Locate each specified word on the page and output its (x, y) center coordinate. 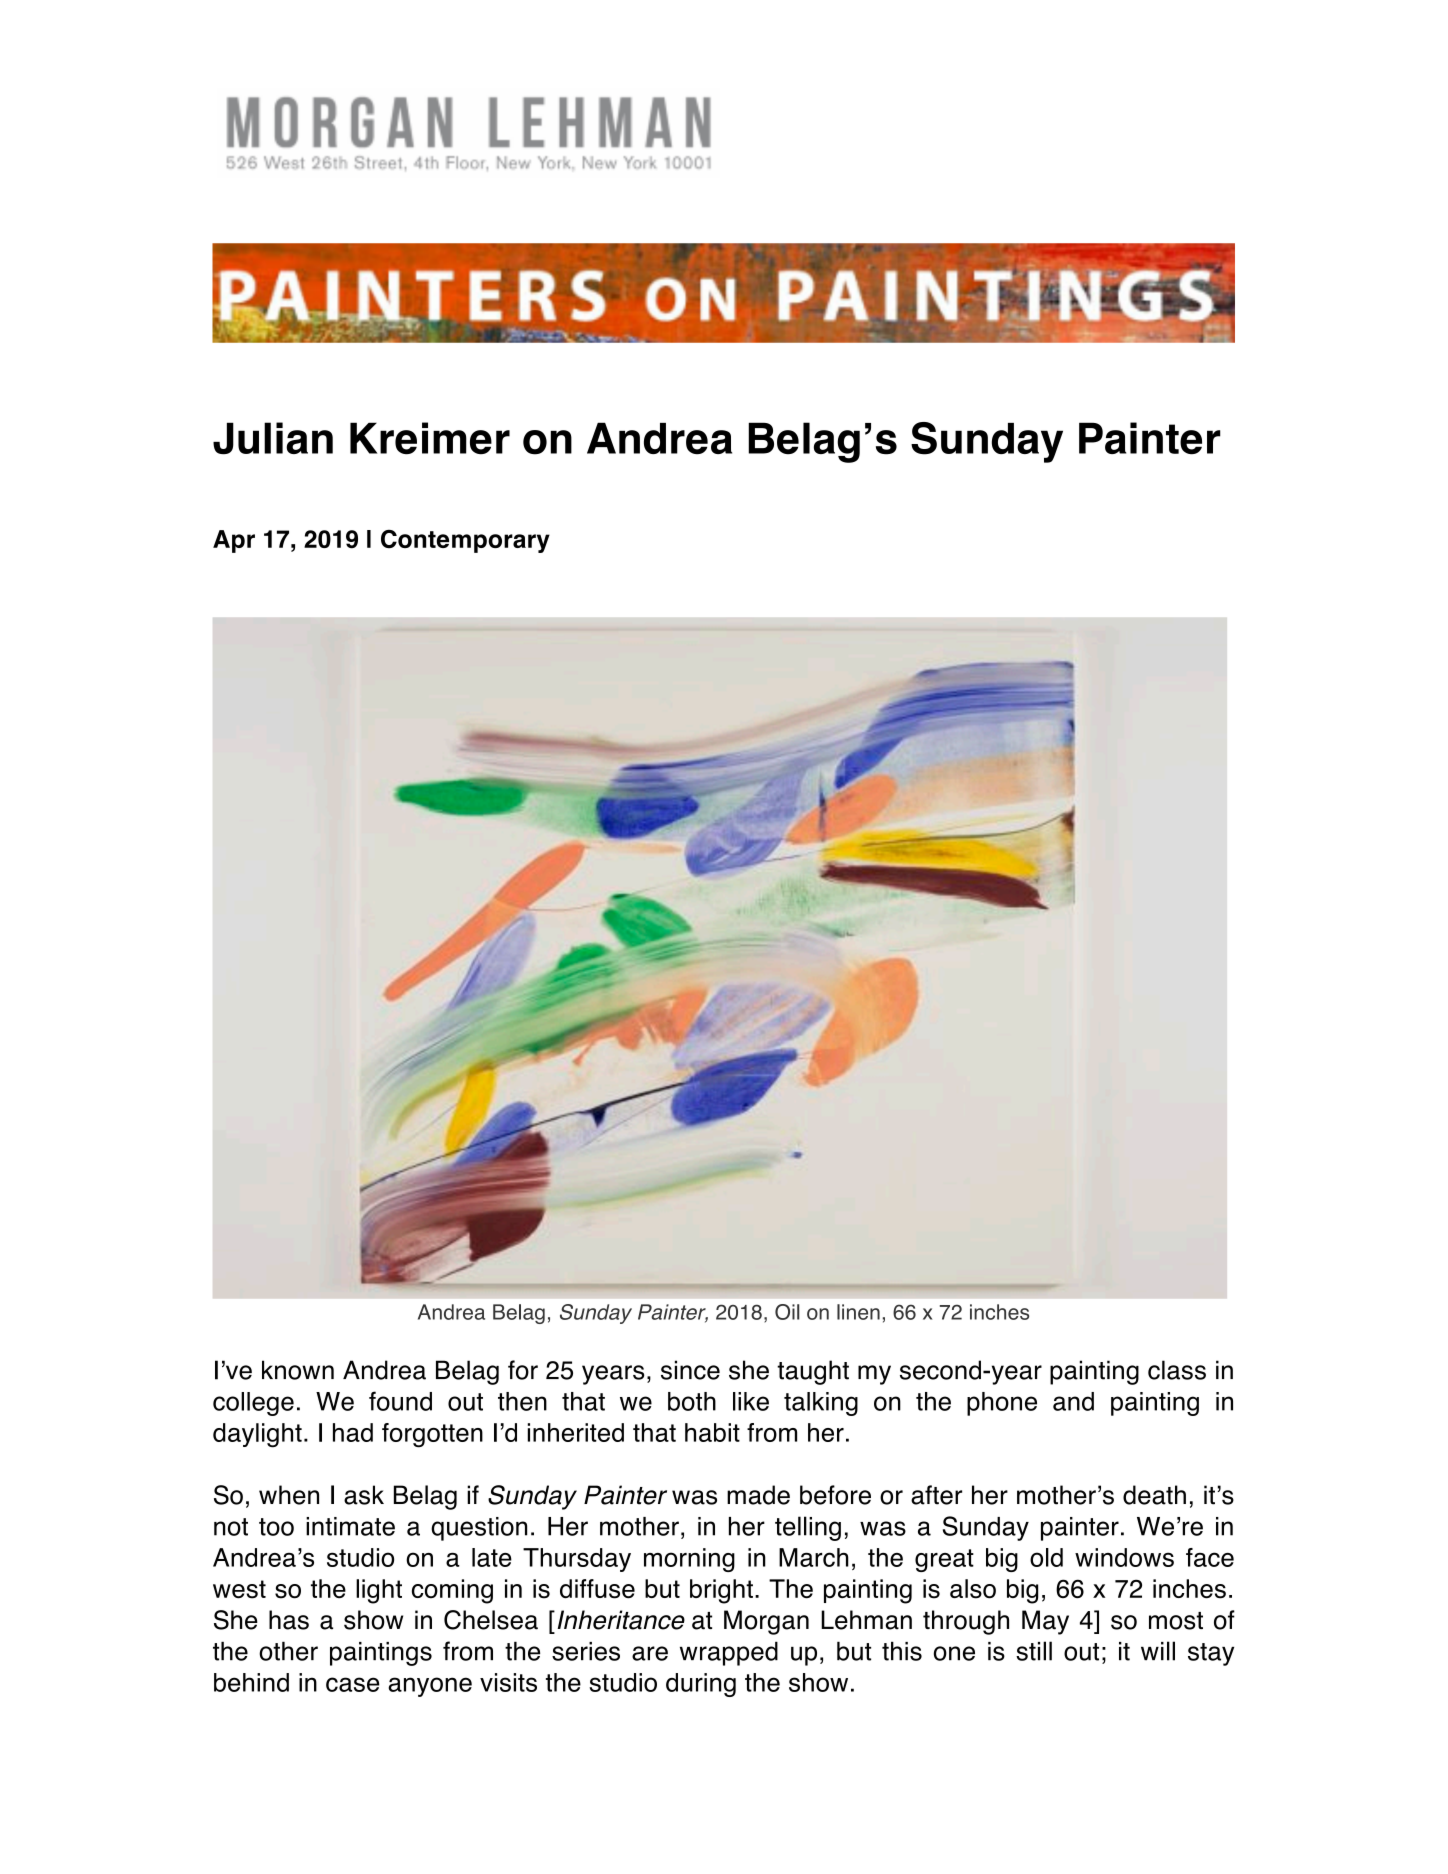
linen (858, 1312)
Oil (787, 1312)
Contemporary (465, 541)
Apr (234, 541)
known (298, 1370)
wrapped (729, 1653)
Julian (273, 438)
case (353, 1684)
